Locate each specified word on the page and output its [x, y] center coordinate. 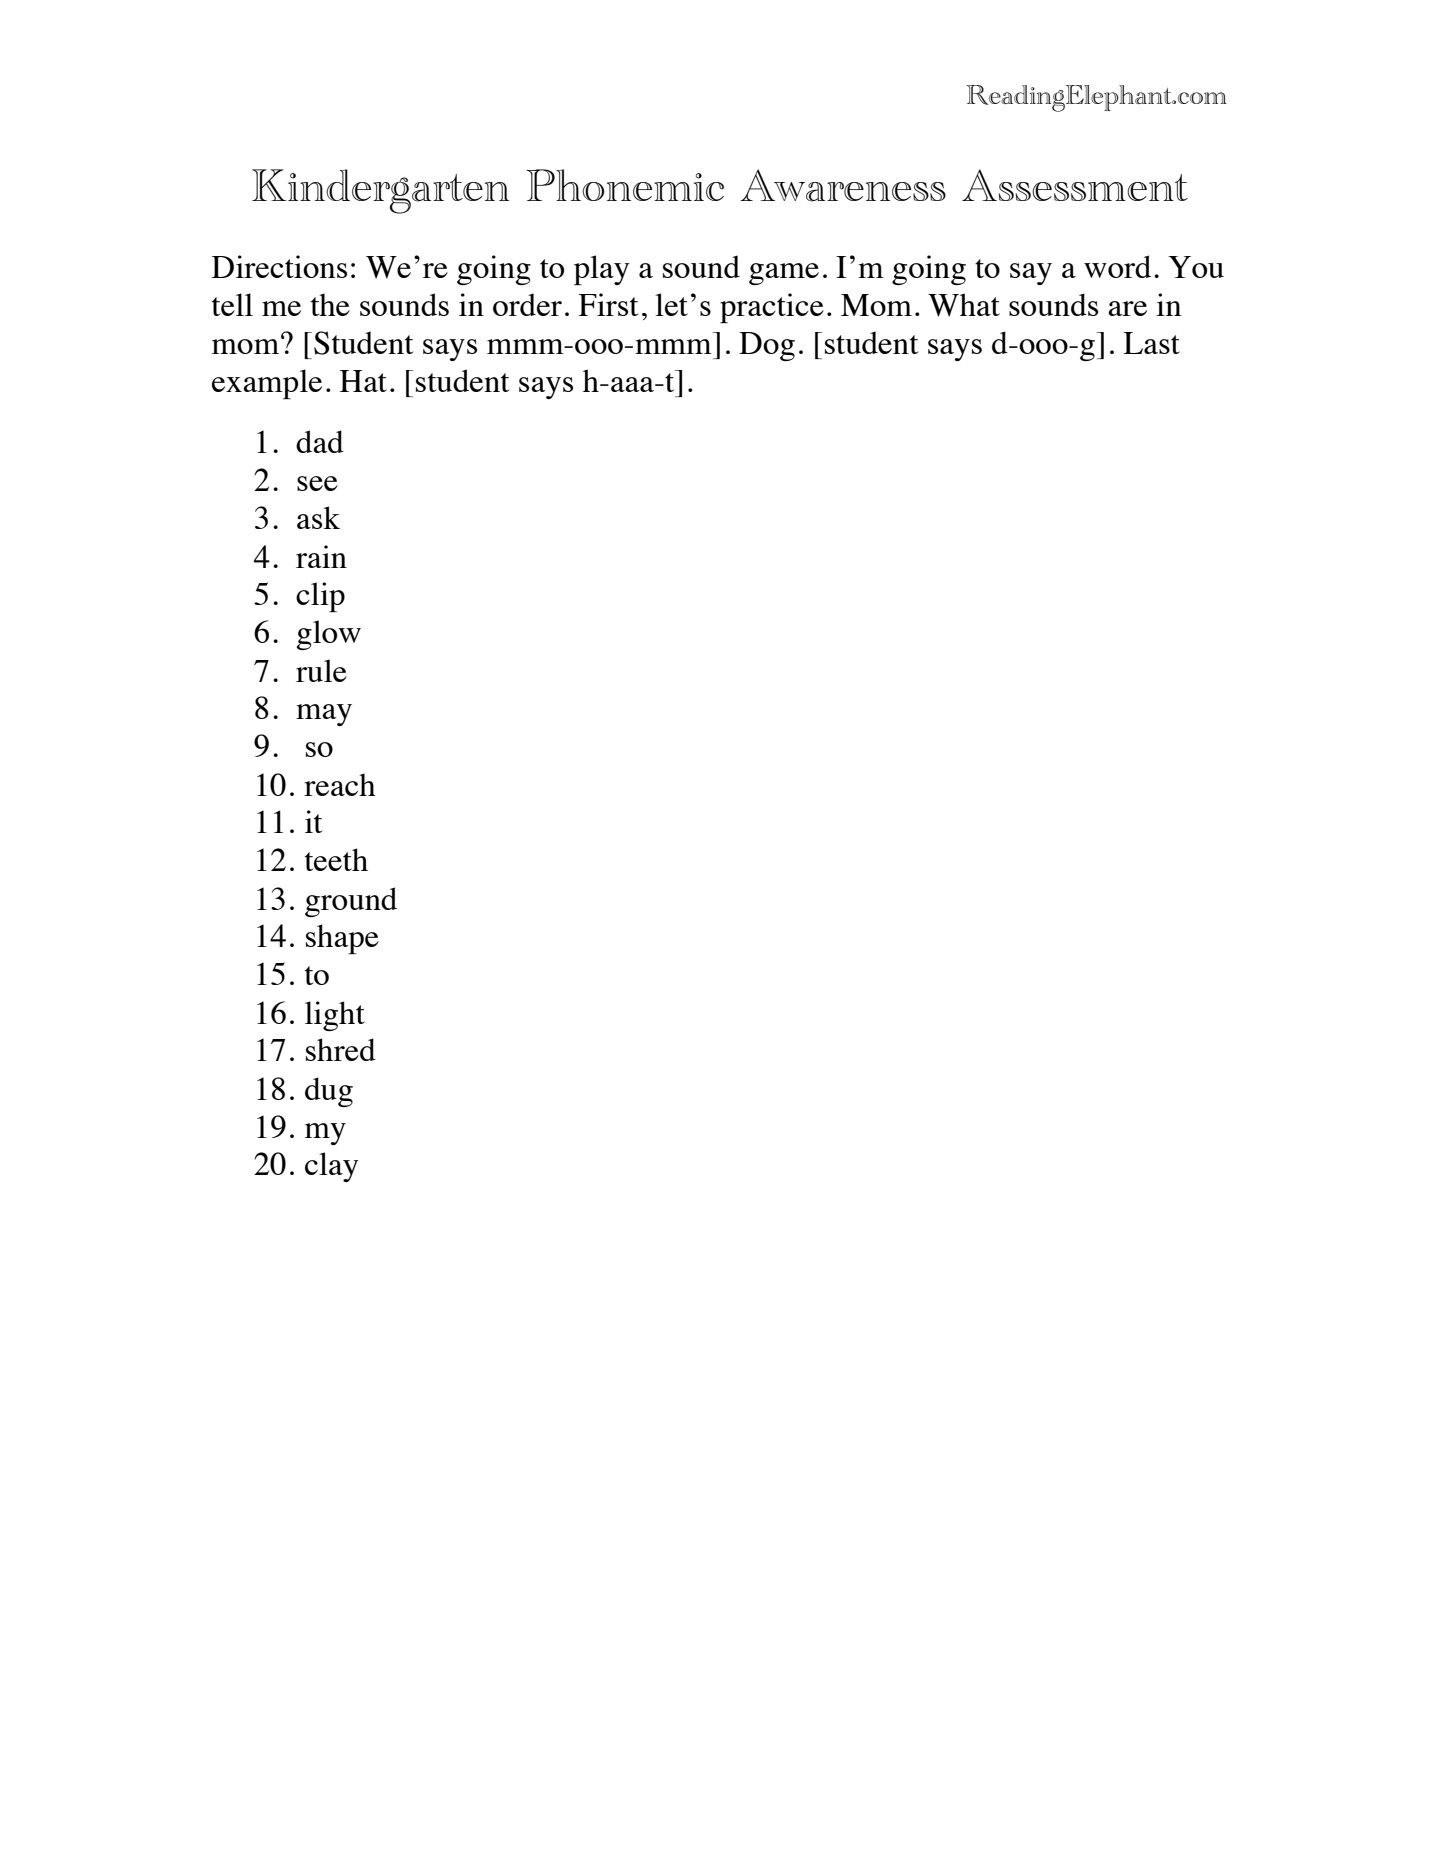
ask [318, 517]
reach [340, 784]
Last [1151, 343]
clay [331, 1167]
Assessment [1075, 185]
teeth [336, 859]
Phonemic [625, 185]
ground [351, 902]
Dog [767, 346]
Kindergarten [380, 191]
